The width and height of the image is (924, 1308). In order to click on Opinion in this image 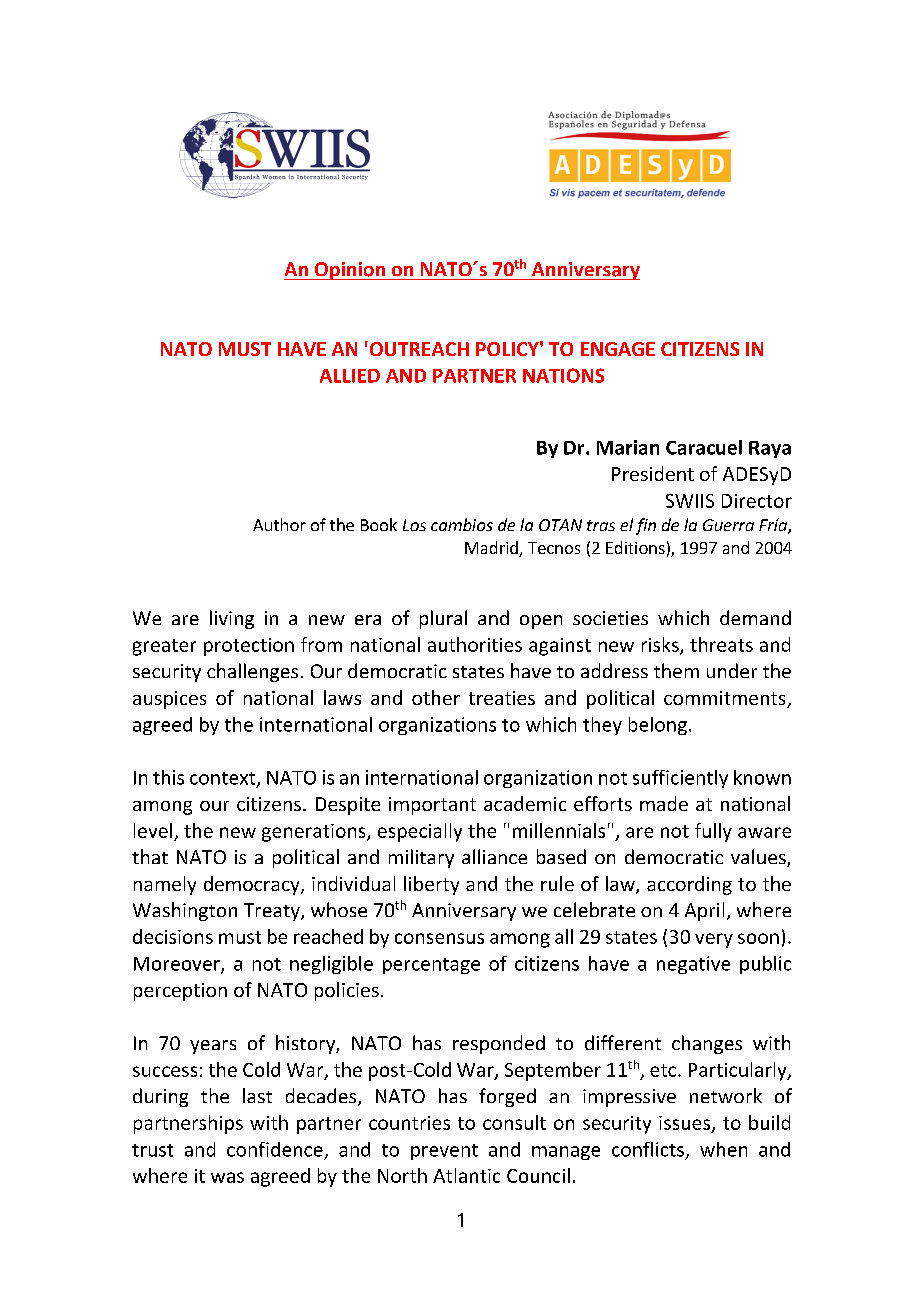, I will do `click(349, 271)`.
